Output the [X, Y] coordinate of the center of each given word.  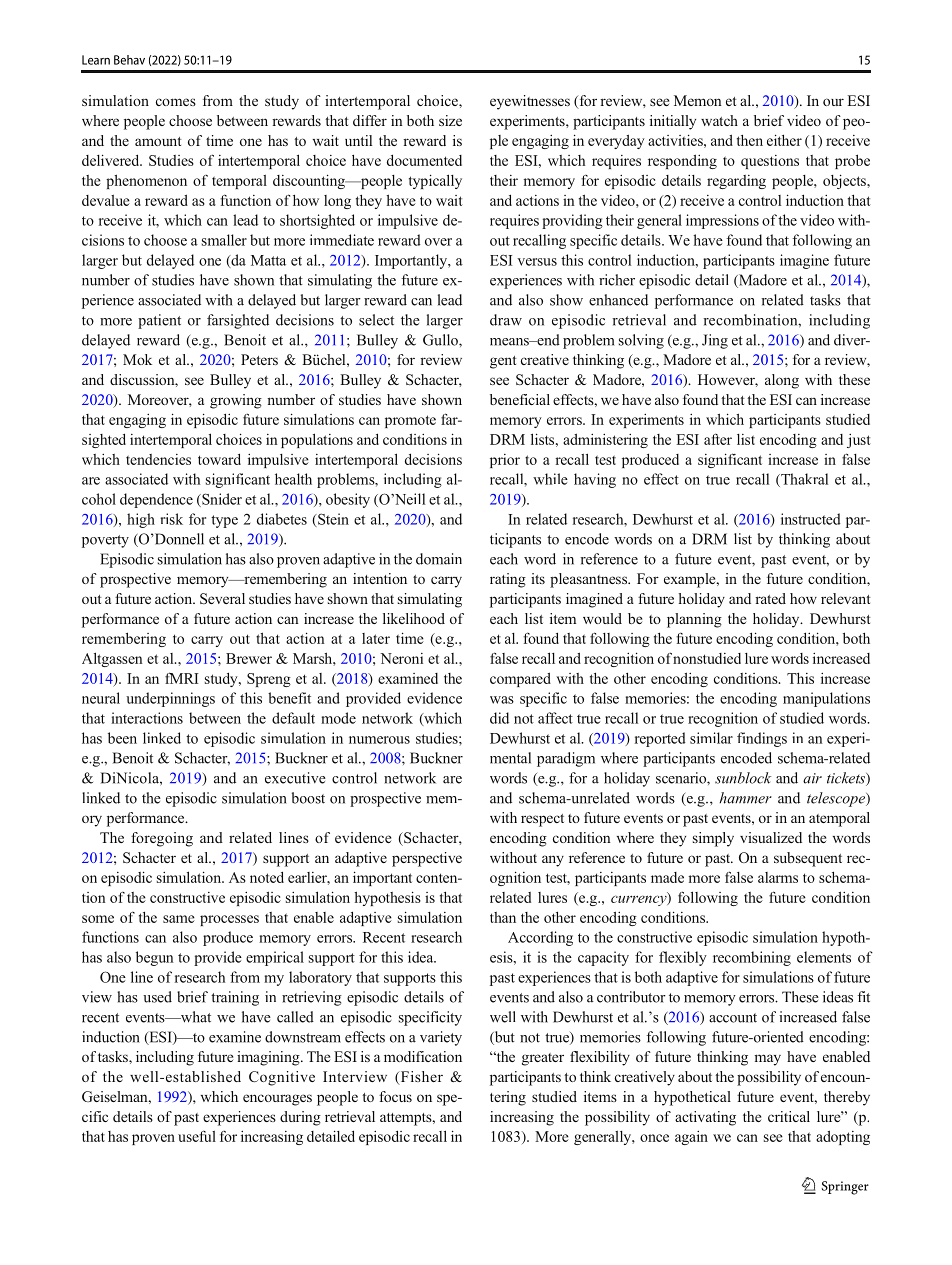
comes [176, 102]
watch [719, 120]
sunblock [743, 778]
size [450, 120]
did [499, 718]
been [122, 738]
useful [197, 1136]
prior [505, 461]
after [718, 439]
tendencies [158, 459]
